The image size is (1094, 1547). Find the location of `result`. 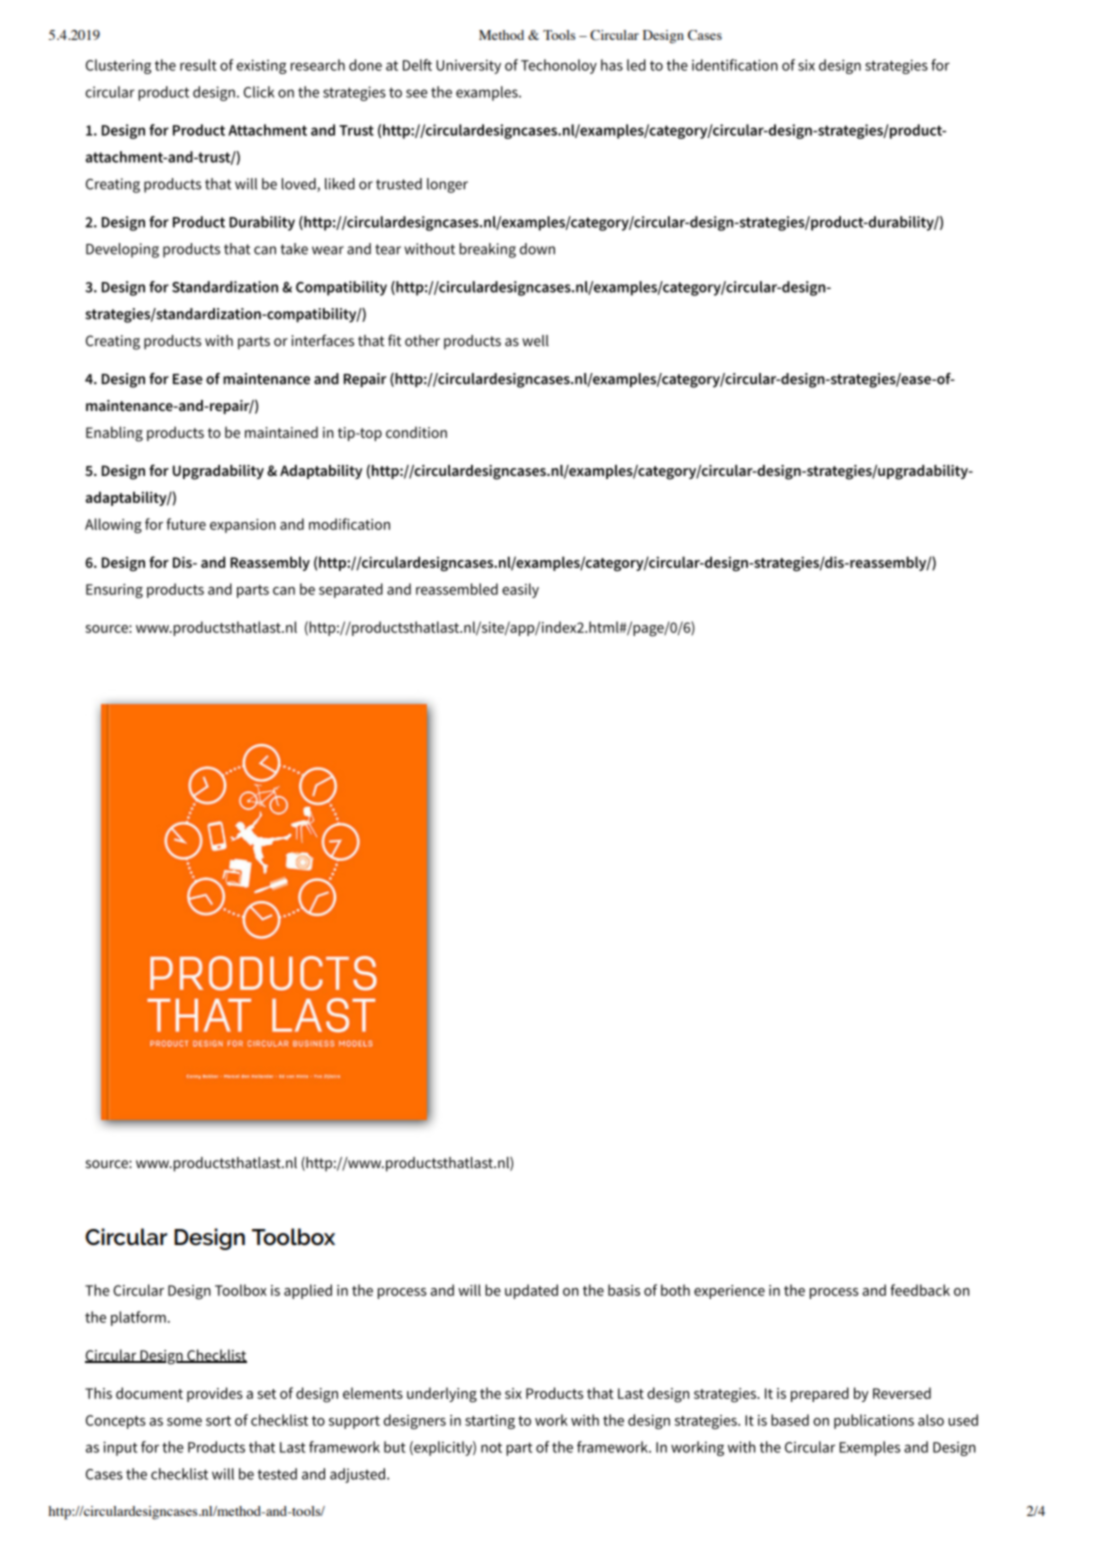

result is located at coordinates (198, 65).
